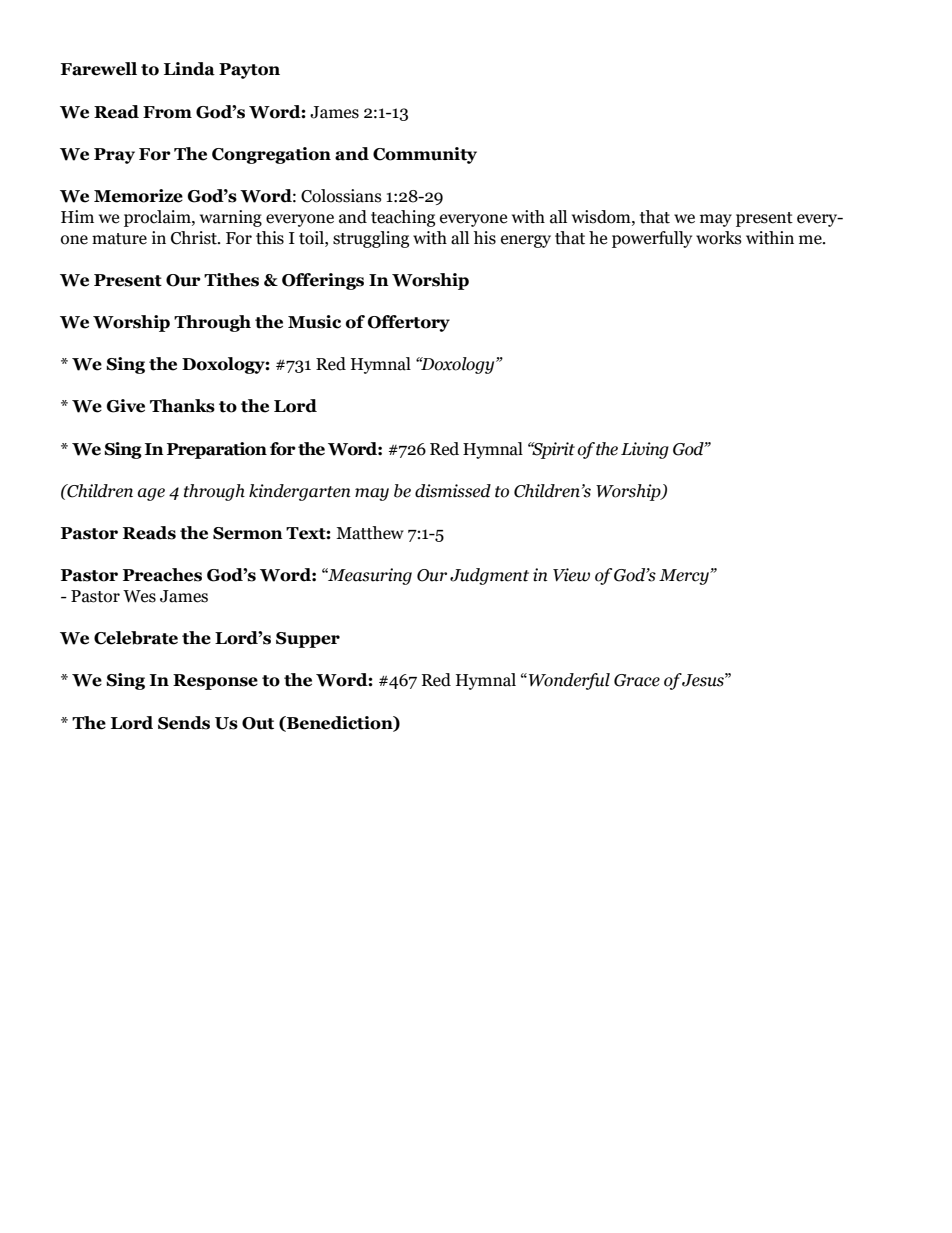 Image resolution: width=952 pixels, height=1233 pixels. Describe the element at coordinates (602, 217) in the screenshot. I see `wisdom` at that location.
